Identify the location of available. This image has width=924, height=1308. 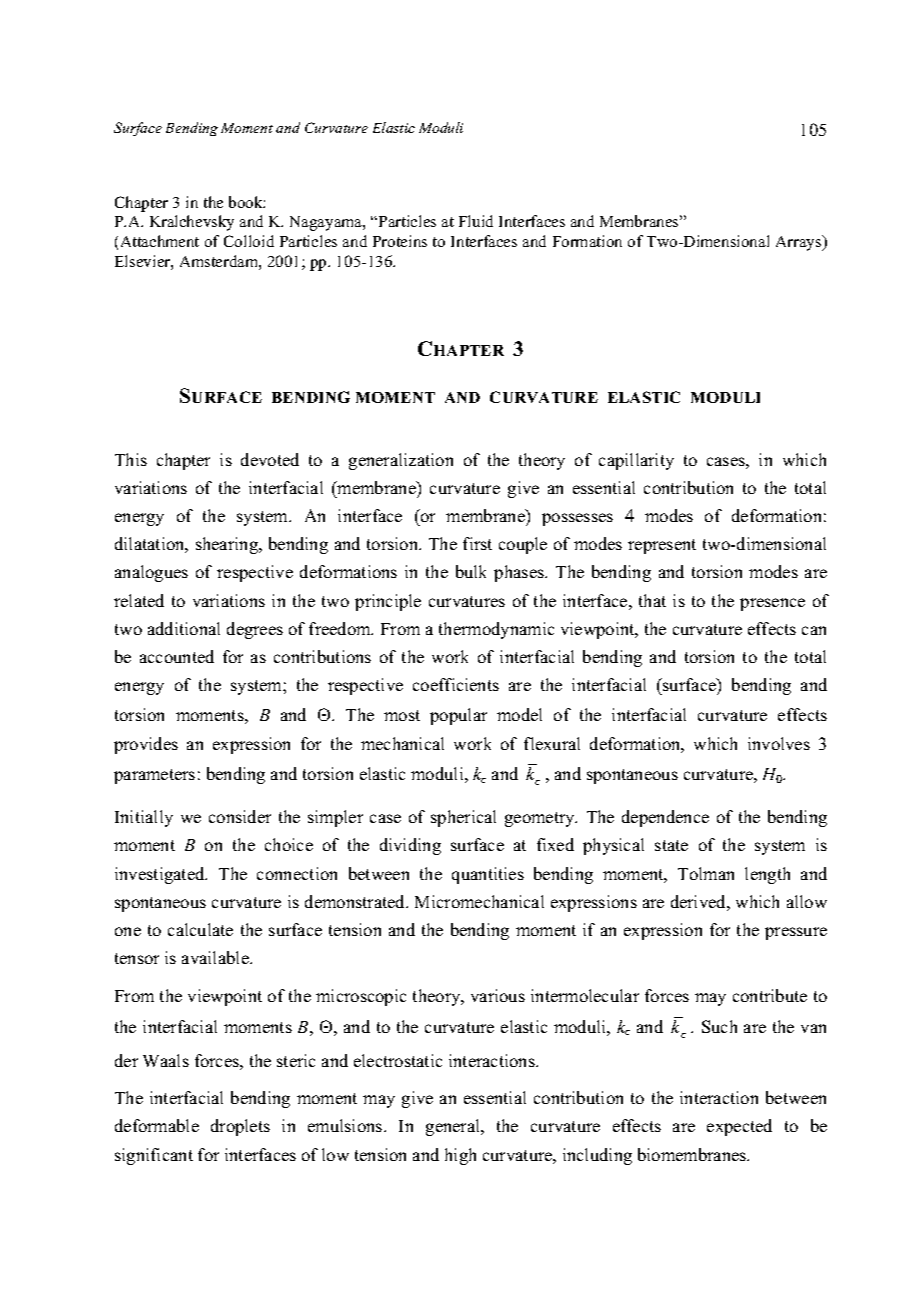
(216, 957).
